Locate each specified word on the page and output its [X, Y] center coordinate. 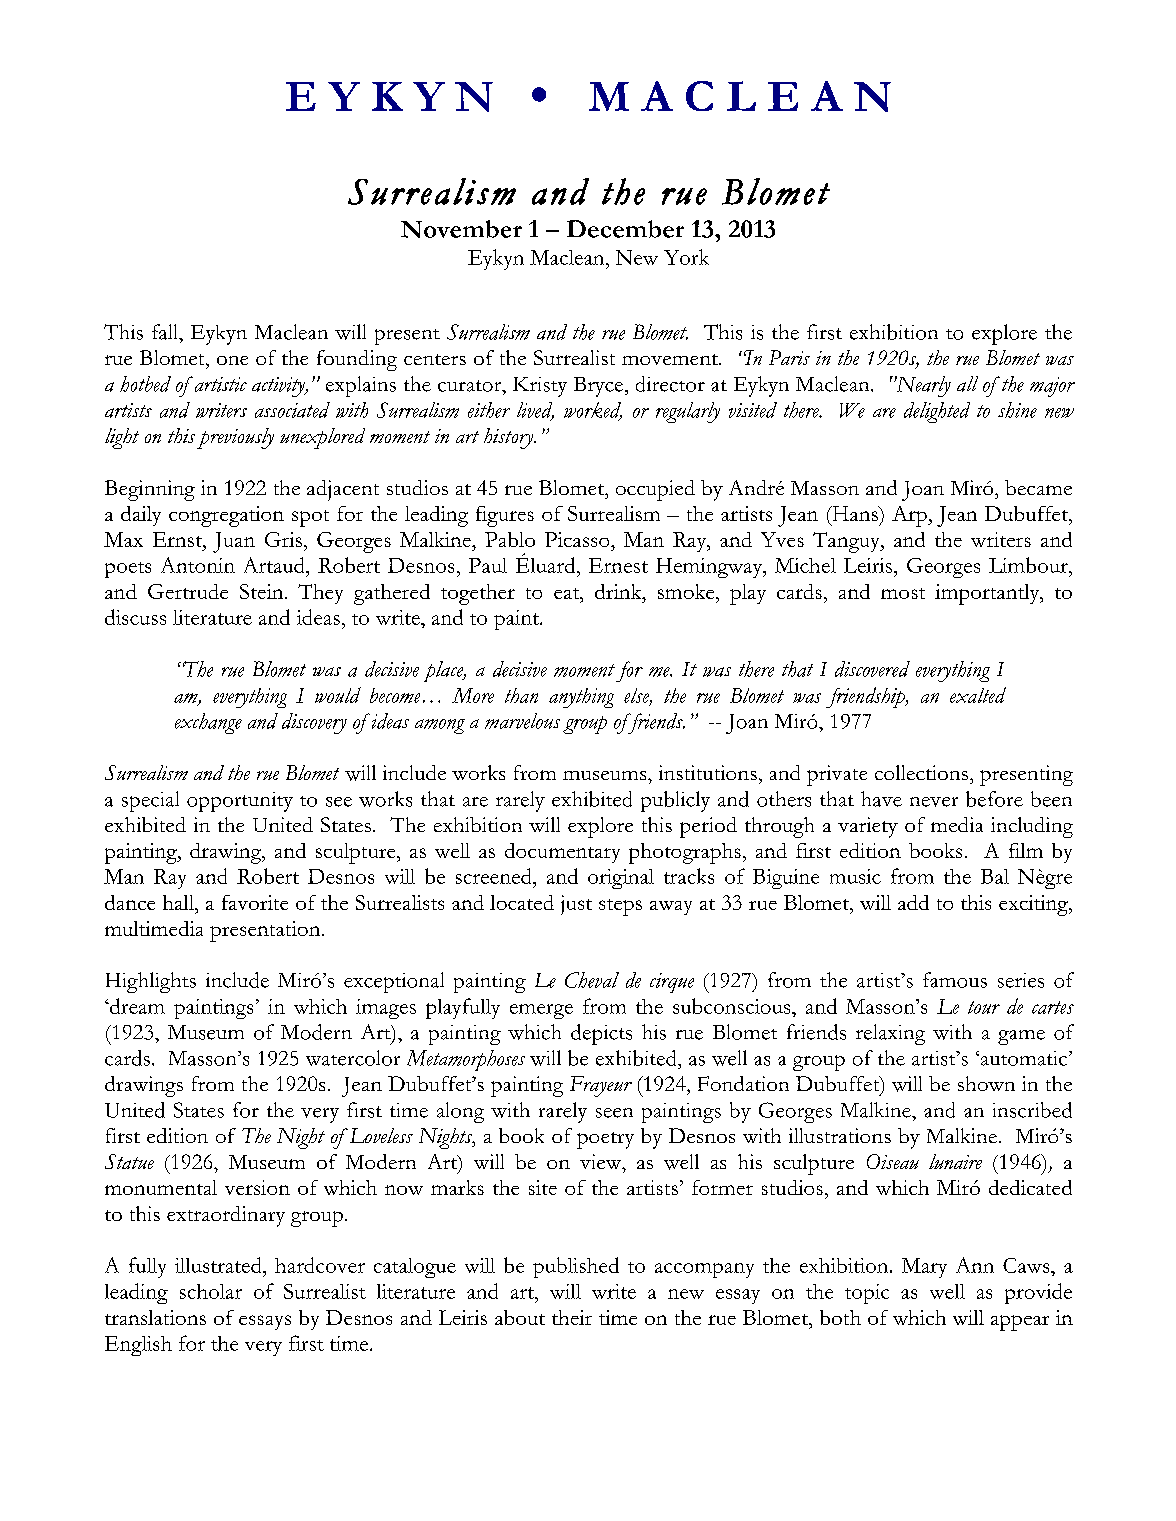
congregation [226, 516]
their [572, 1317]
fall [166, 332]
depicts [601, 1034]
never [934, 802]
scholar [211, 1291]
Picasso [578, 539]
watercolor [353, 1058]
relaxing [890, 1034]
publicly [675, 801]
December [625, 229]
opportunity [240, 802]
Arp [910, 516]
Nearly [922, 386]
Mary [924, 1268]
